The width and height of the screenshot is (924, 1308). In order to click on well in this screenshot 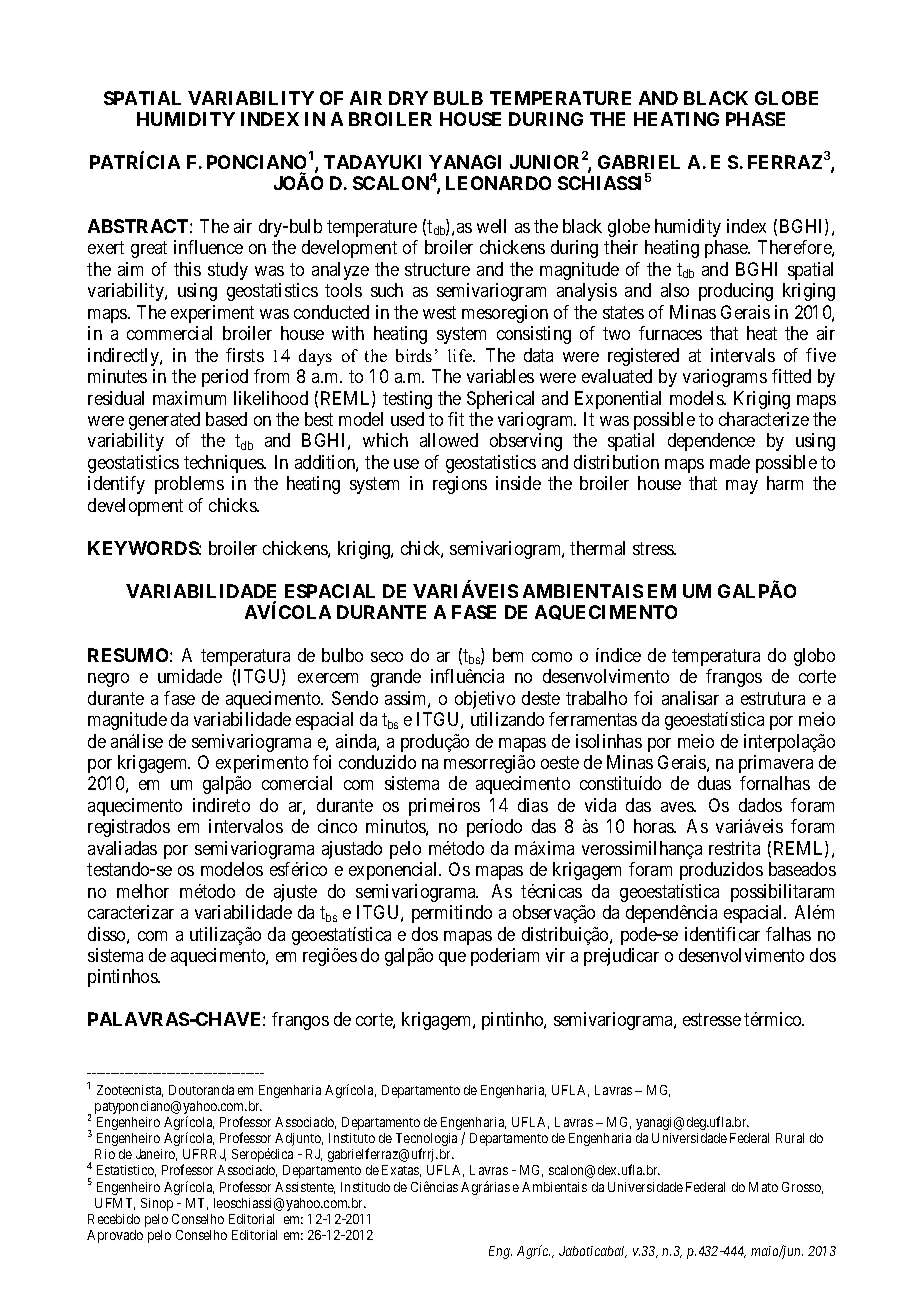, I will do `click(491, 226)`.
